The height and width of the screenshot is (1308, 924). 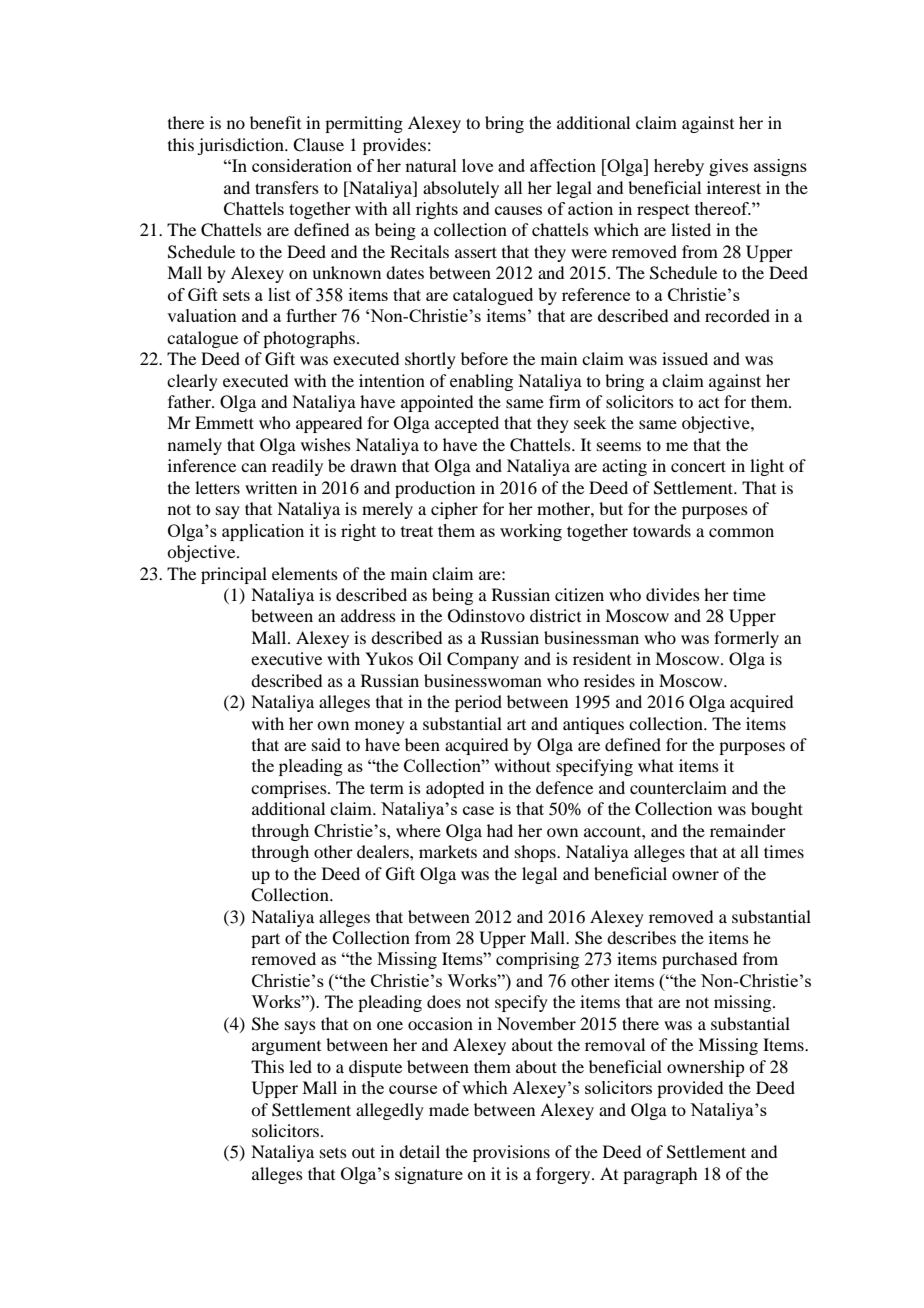 What do you see at coordinates (728, 167) in the screenshot?
I see `gives` at bounding box center [728, 167].
